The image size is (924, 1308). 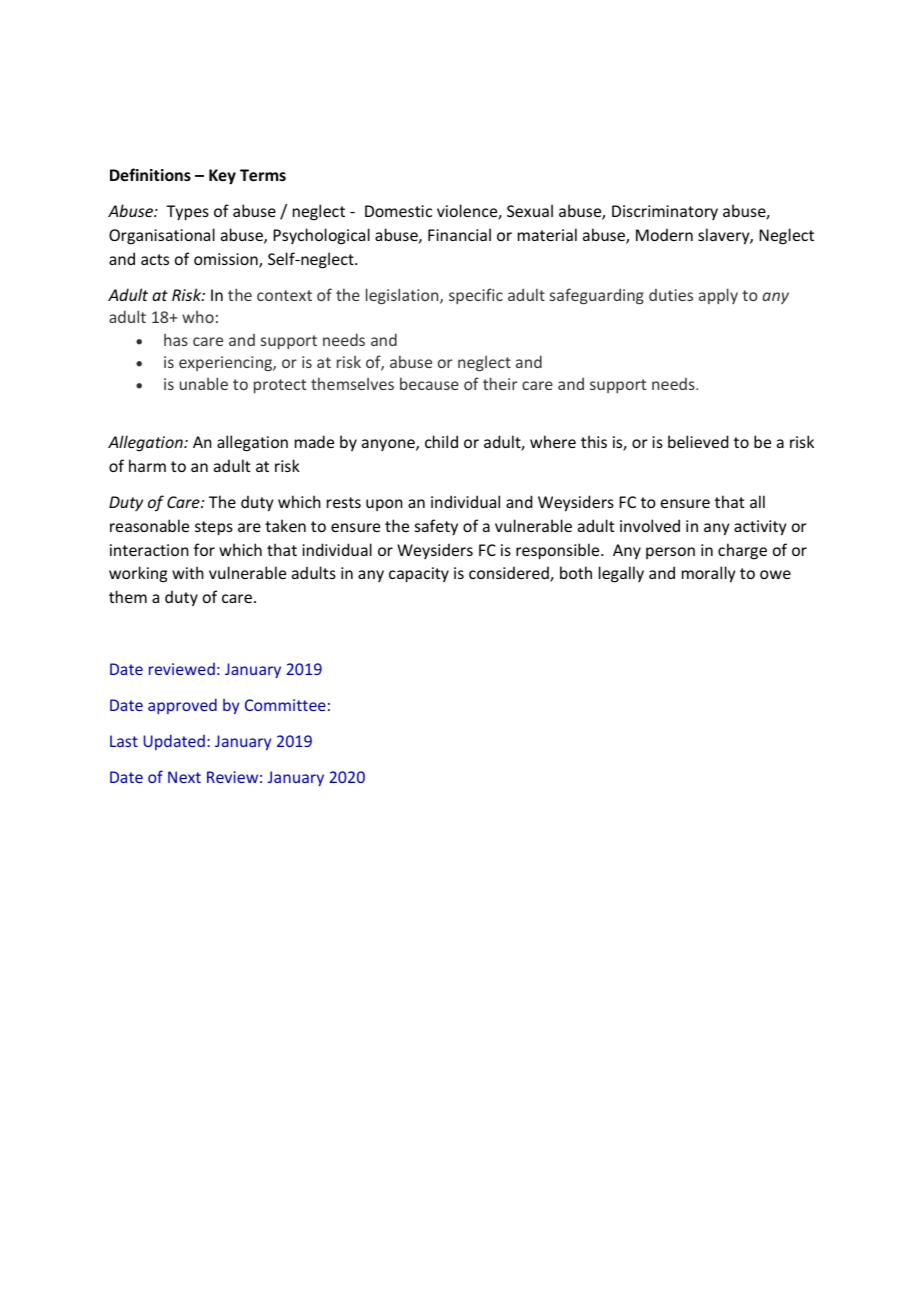 What do you see at coordinates (708, 574) in the image?
I see `morally` at bounding box center [708, 574].
